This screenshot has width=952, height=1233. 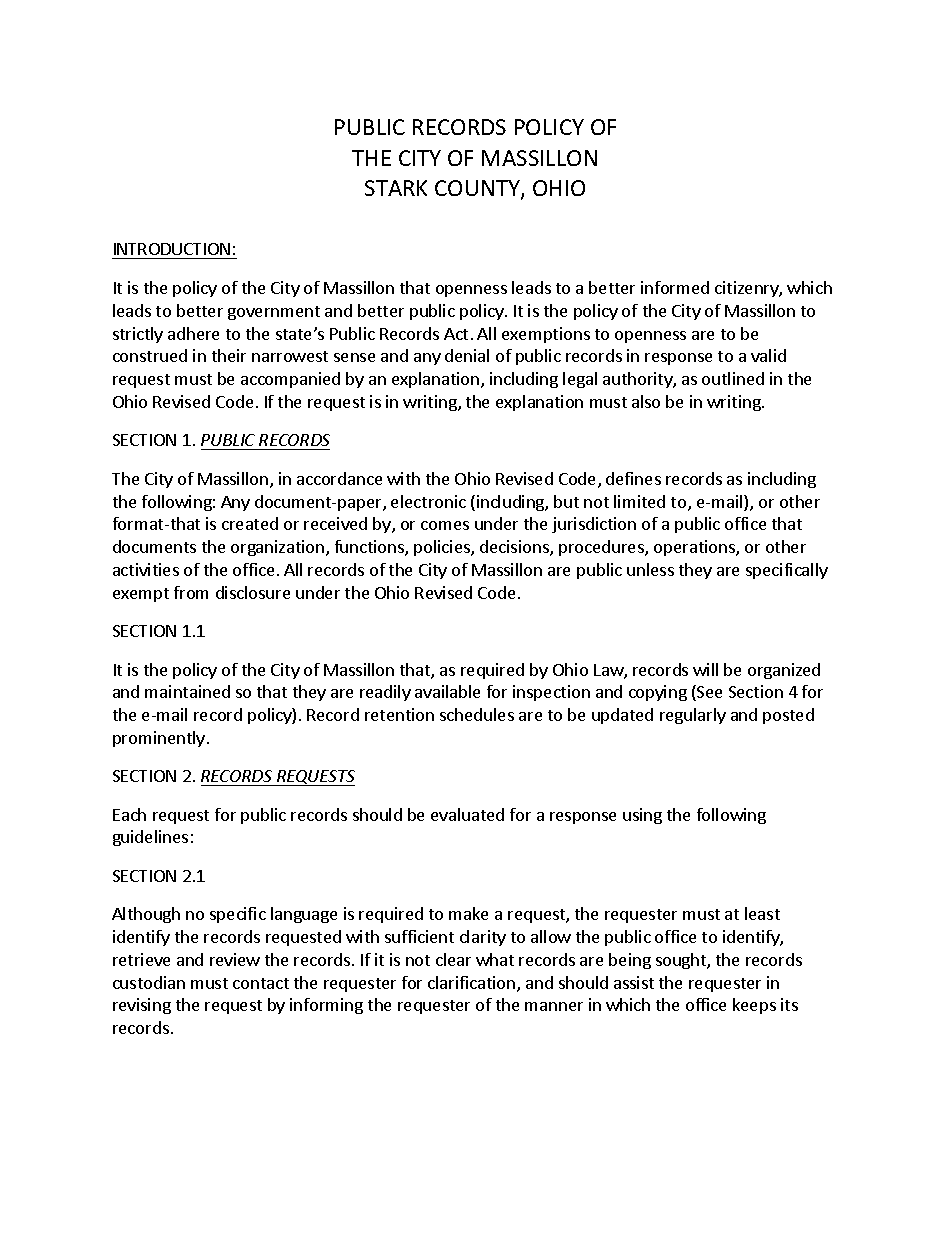 I want to click on evaluated, so click(x=467, y=814).
